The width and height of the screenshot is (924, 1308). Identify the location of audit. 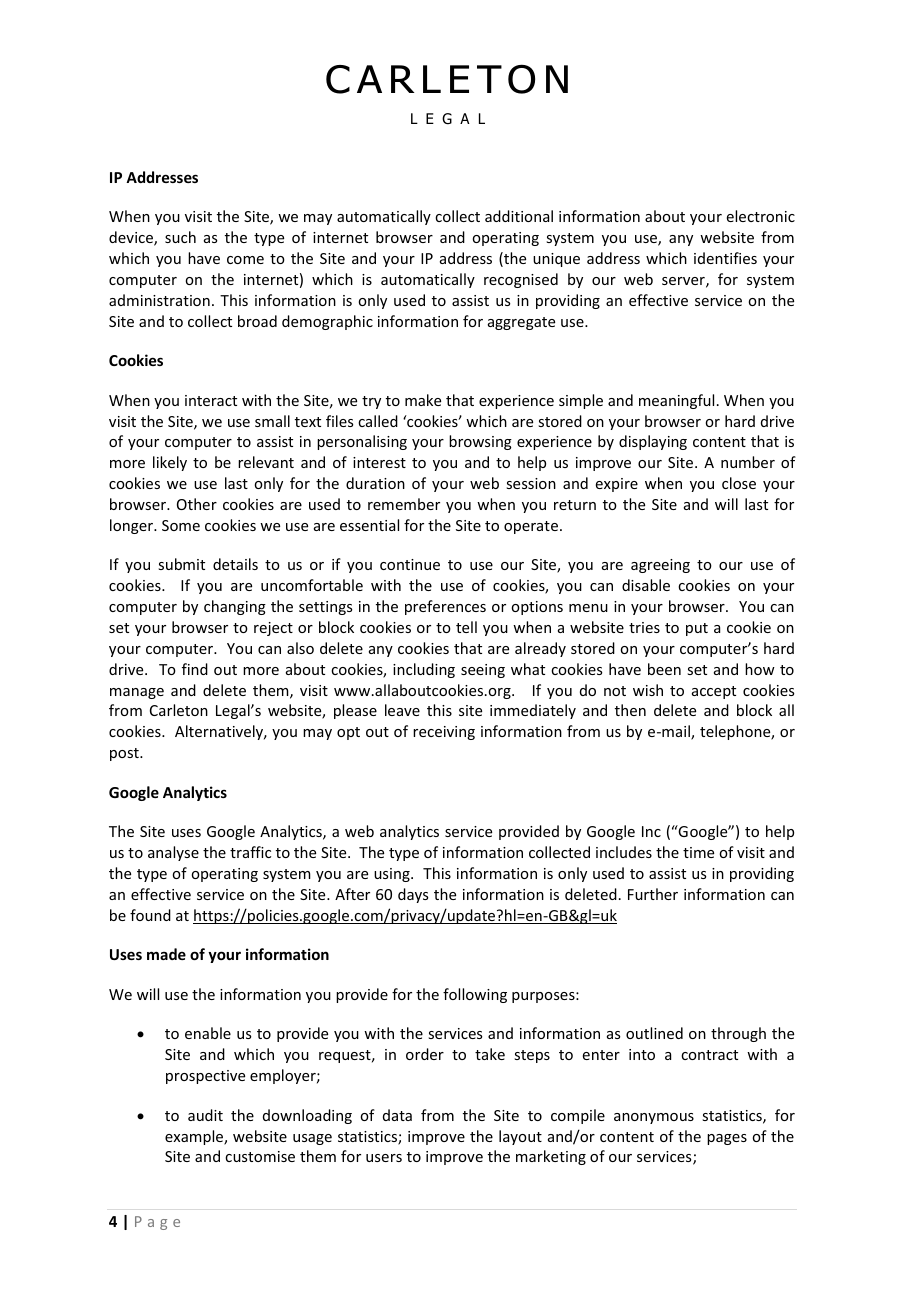
(205, 1115).
